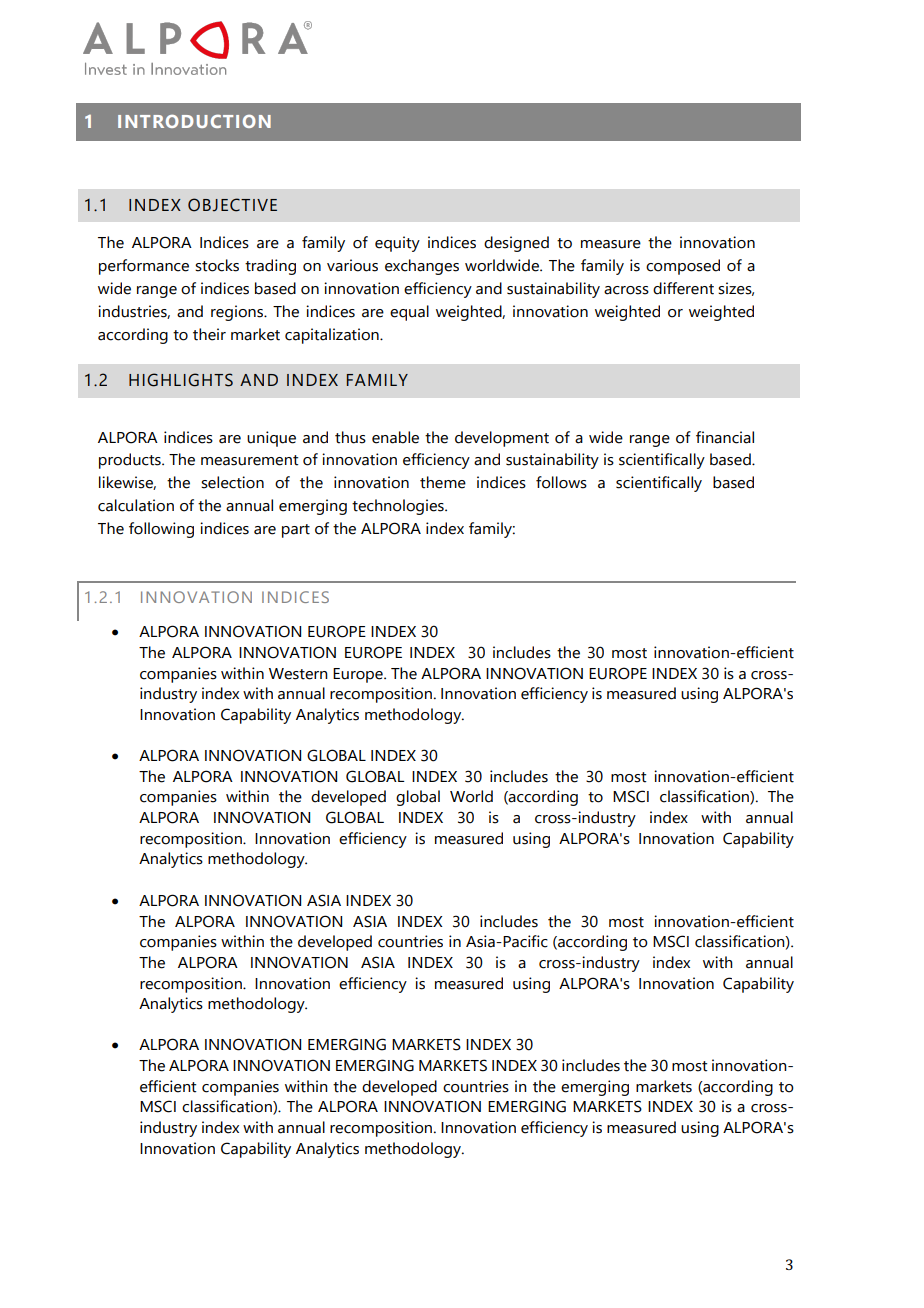 The width and height of the screenshot is (924, 1308). Describe the element at coordinates (397, 244) in the screenshot. I see `equity` at that location.
